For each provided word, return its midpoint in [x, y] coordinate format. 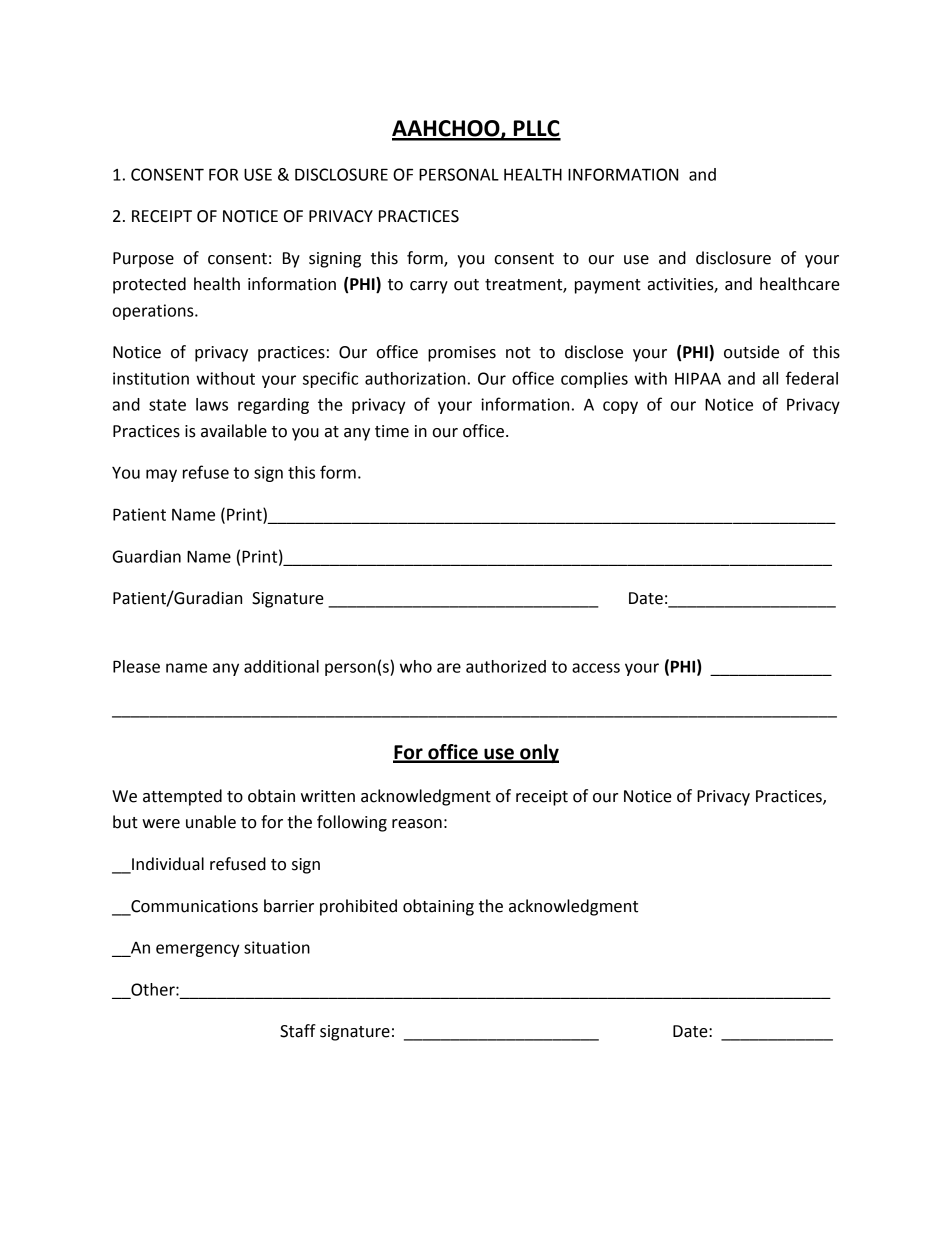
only [538, 753]
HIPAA [698, 378]
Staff [298, 1031]
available [234, 431]
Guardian [147, 556]
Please [136, 666]
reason [417, 824]
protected [149, 285]
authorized [506, 666]
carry [429, 287]
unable [211, 822]
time [392, 431]
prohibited [358, 907]
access [596, 668]
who [416, 666]
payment [608, 286]
